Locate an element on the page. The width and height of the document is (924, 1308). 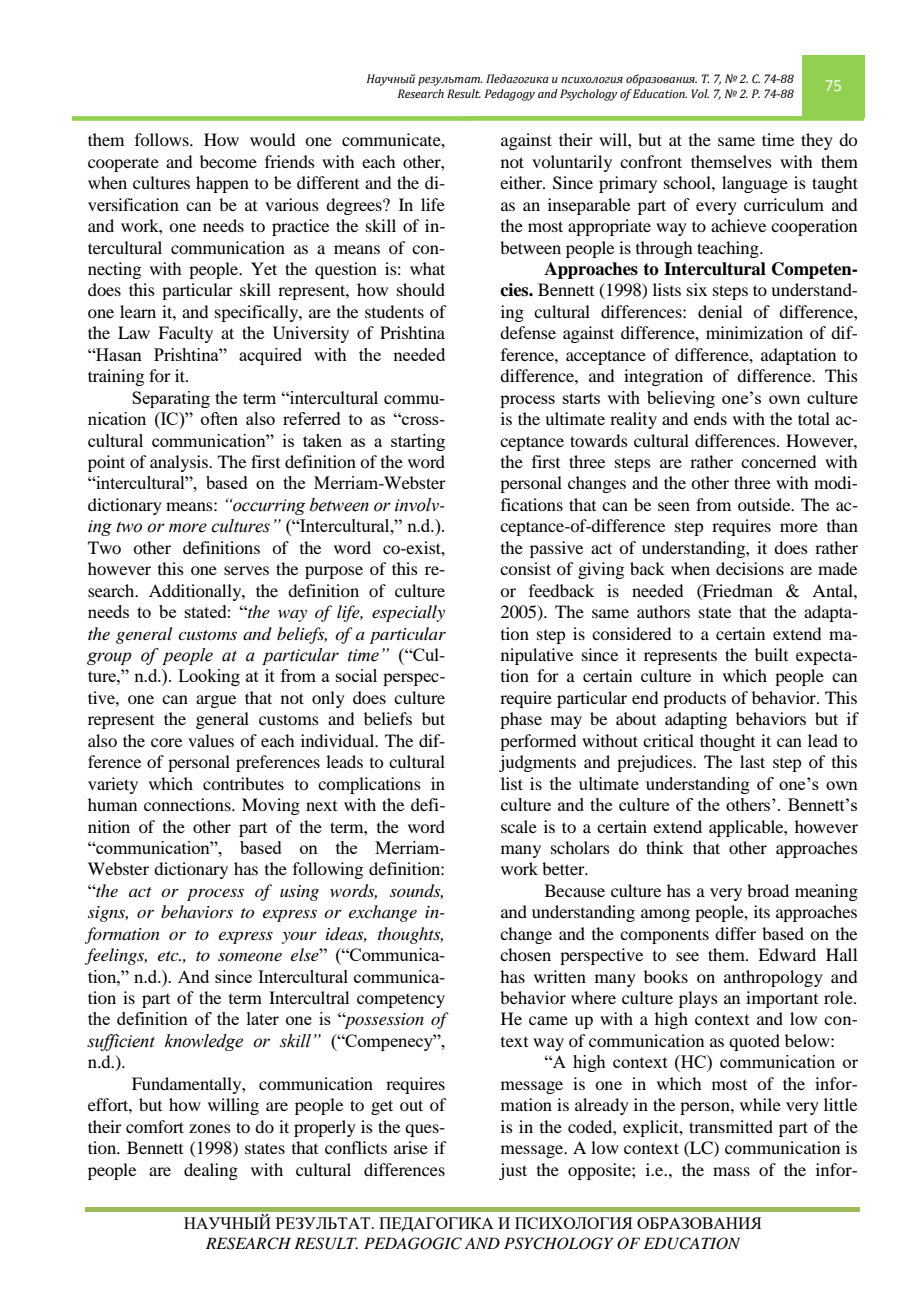
etc is located at coordinates (169, 956).
